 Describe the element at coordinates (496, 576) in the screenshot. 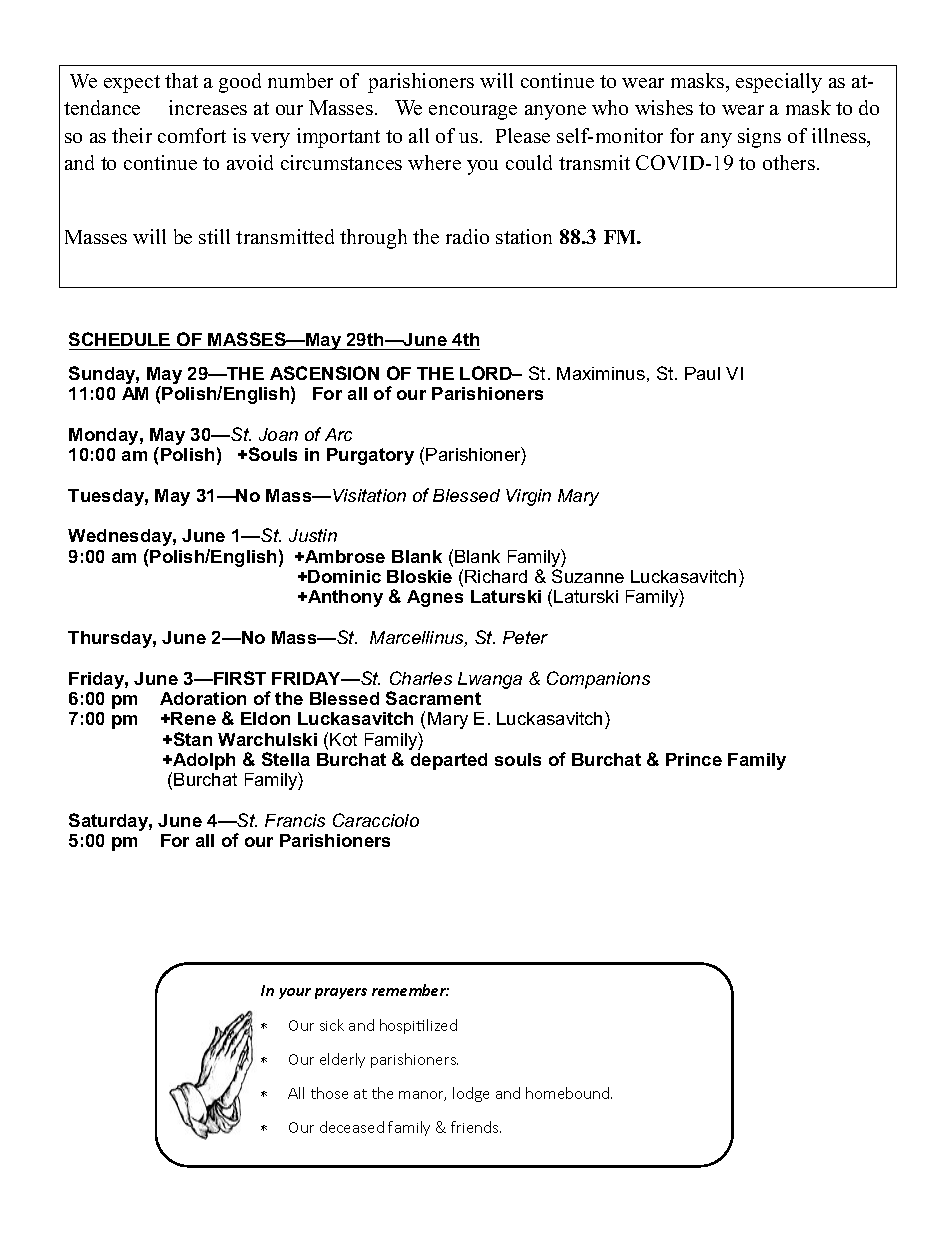

I see `Richard` at that location.
